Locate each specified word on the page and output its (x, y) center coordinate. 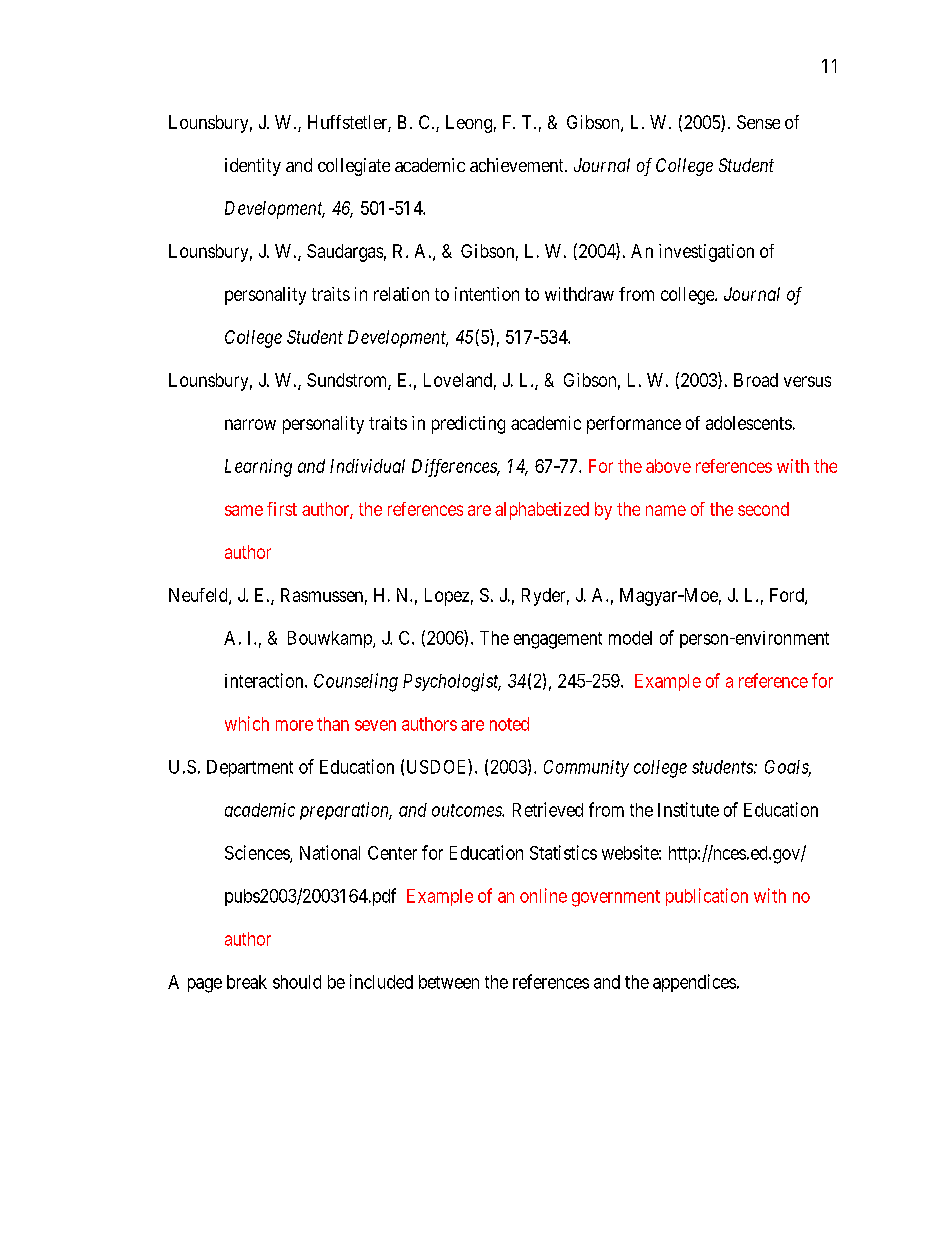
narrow (250, 424)
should (297, 982)
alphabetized (542, 511)
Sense (758, 122)
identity (253, 167)
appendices (694, 983)
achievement (518, 165)
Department (250, 768)
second (763, 509)
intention (487, 294)
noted (509, 724)
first (282, 509)
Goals (788, 768)
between (449, 982)
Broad (756, 380)
